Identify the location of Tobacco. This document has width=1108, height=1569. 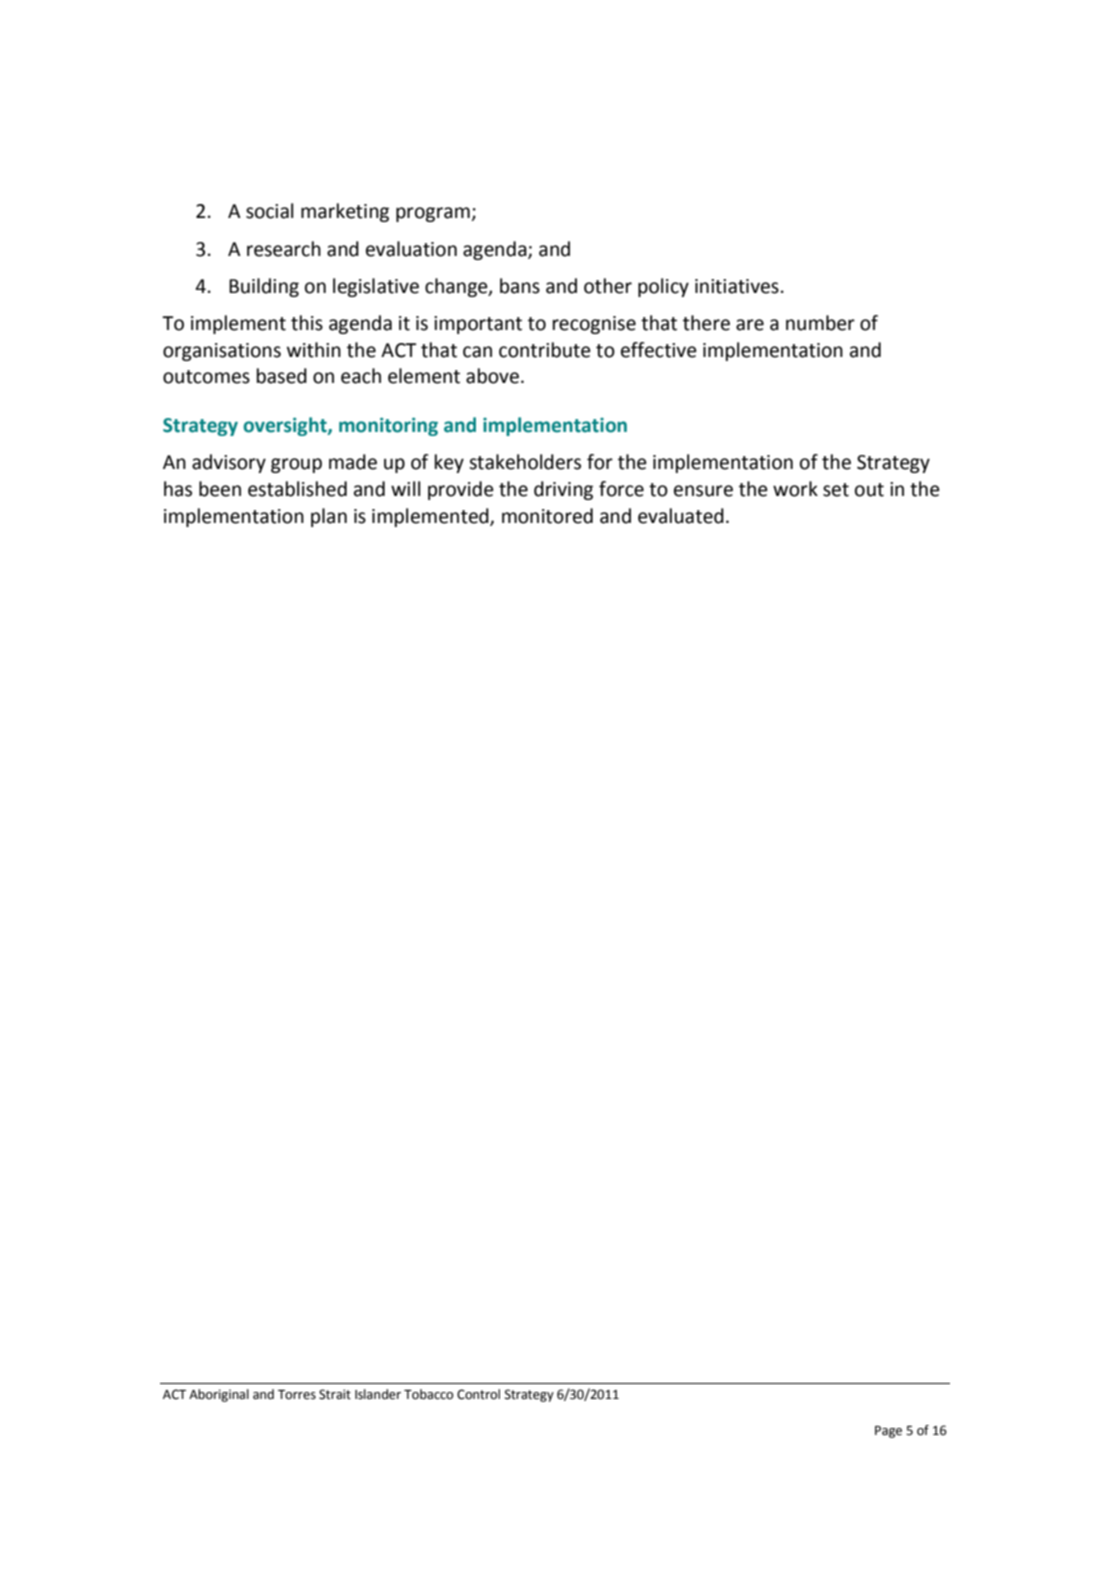
(428, 1394).
